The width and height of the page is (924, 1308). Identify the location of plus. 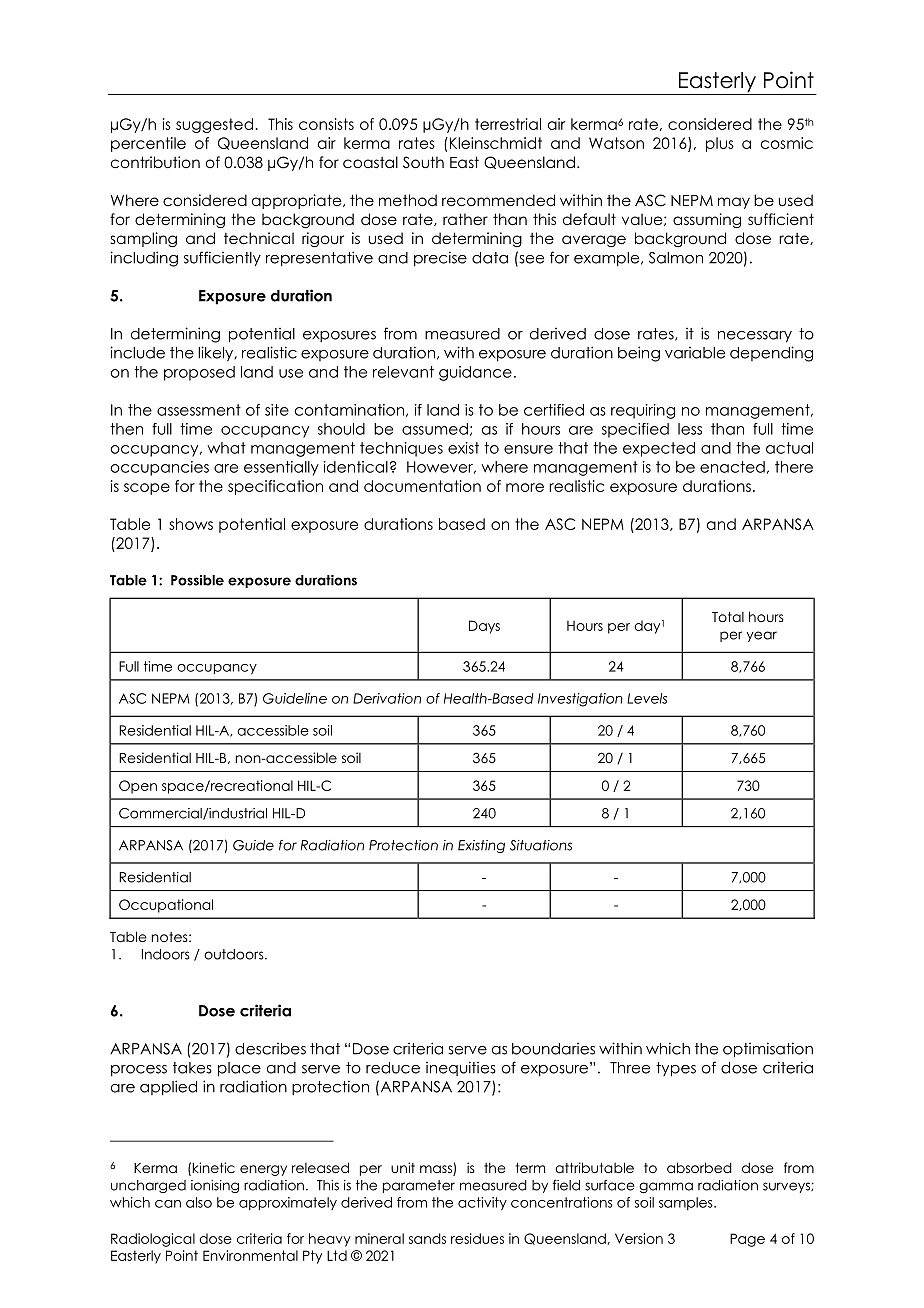
(720, 144).
